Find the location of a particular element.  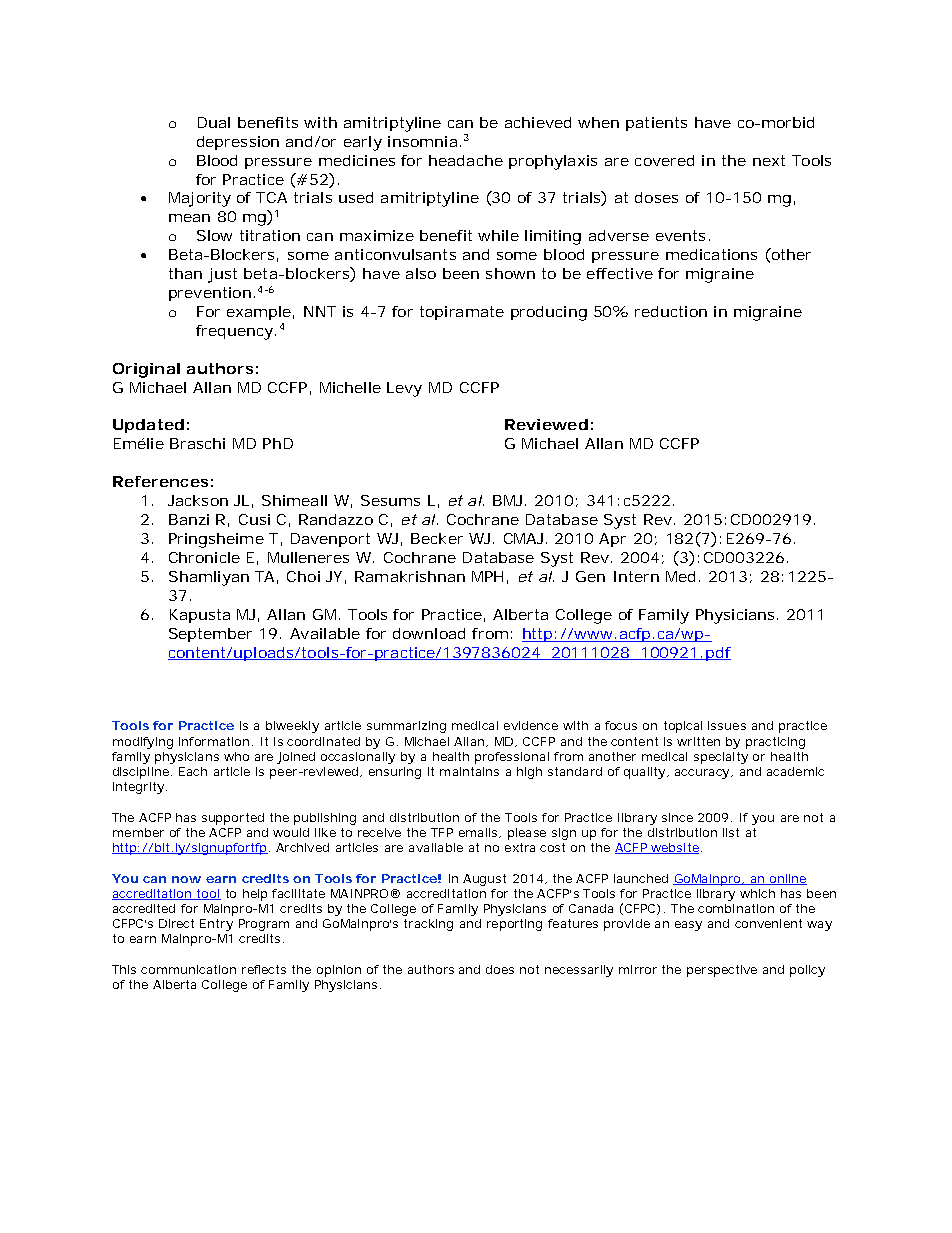

Becker is located at coordinates (437, 538).
